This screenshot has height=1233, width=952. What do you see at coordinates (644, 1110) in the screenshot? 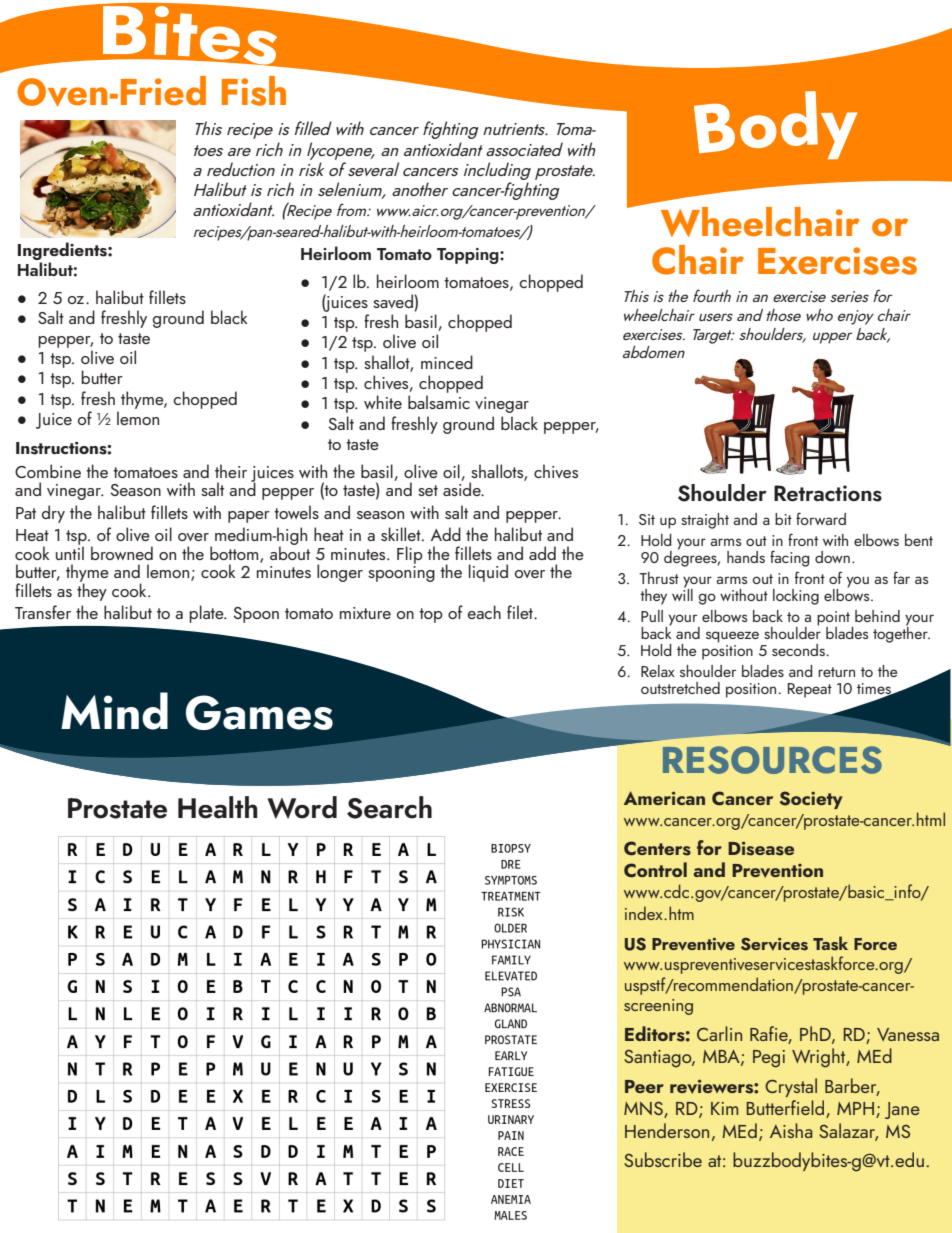
I see `MNS` at bounding box center [644, 1110].
